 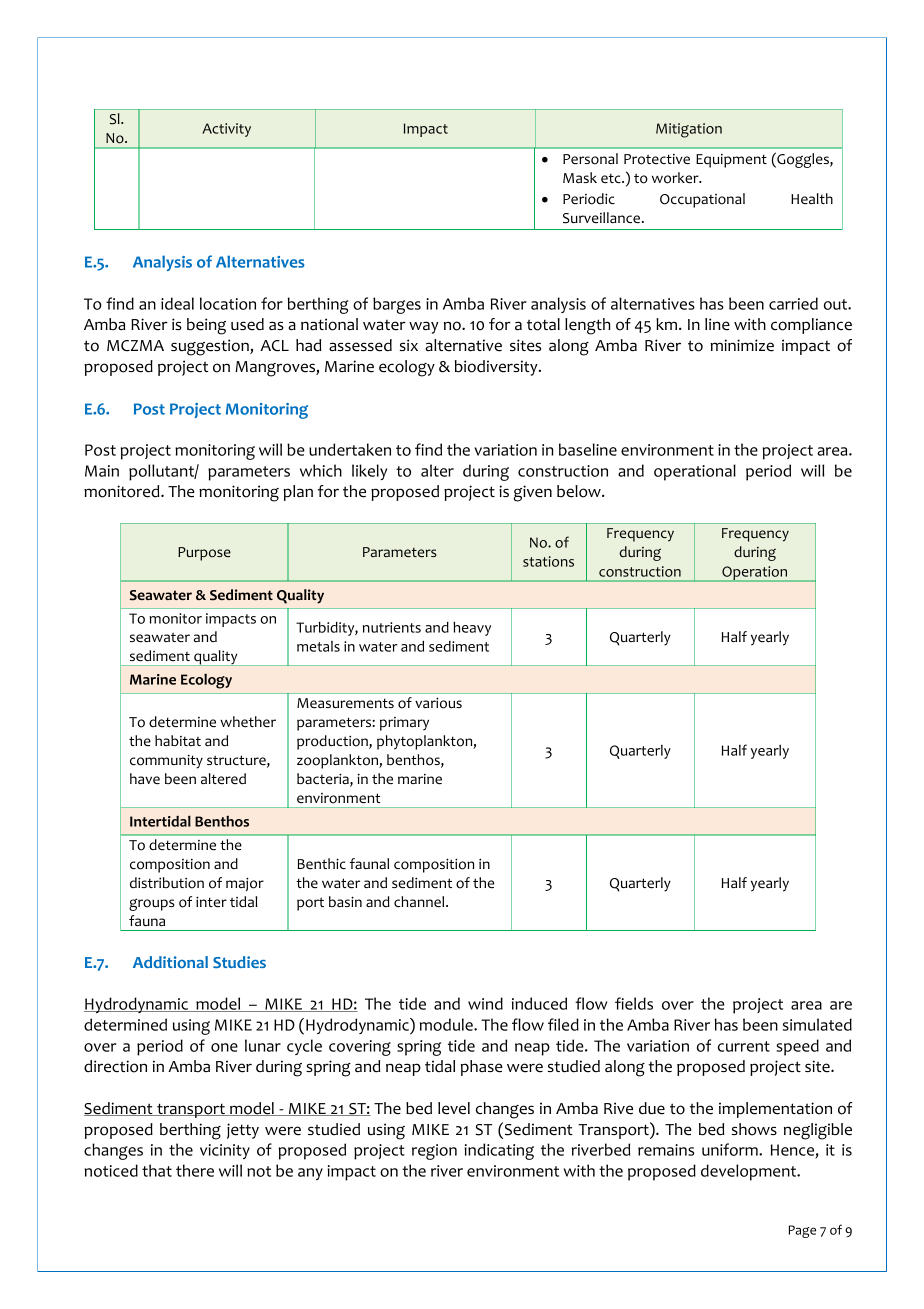 I want to click on channel, so click(x=420, y=902).
